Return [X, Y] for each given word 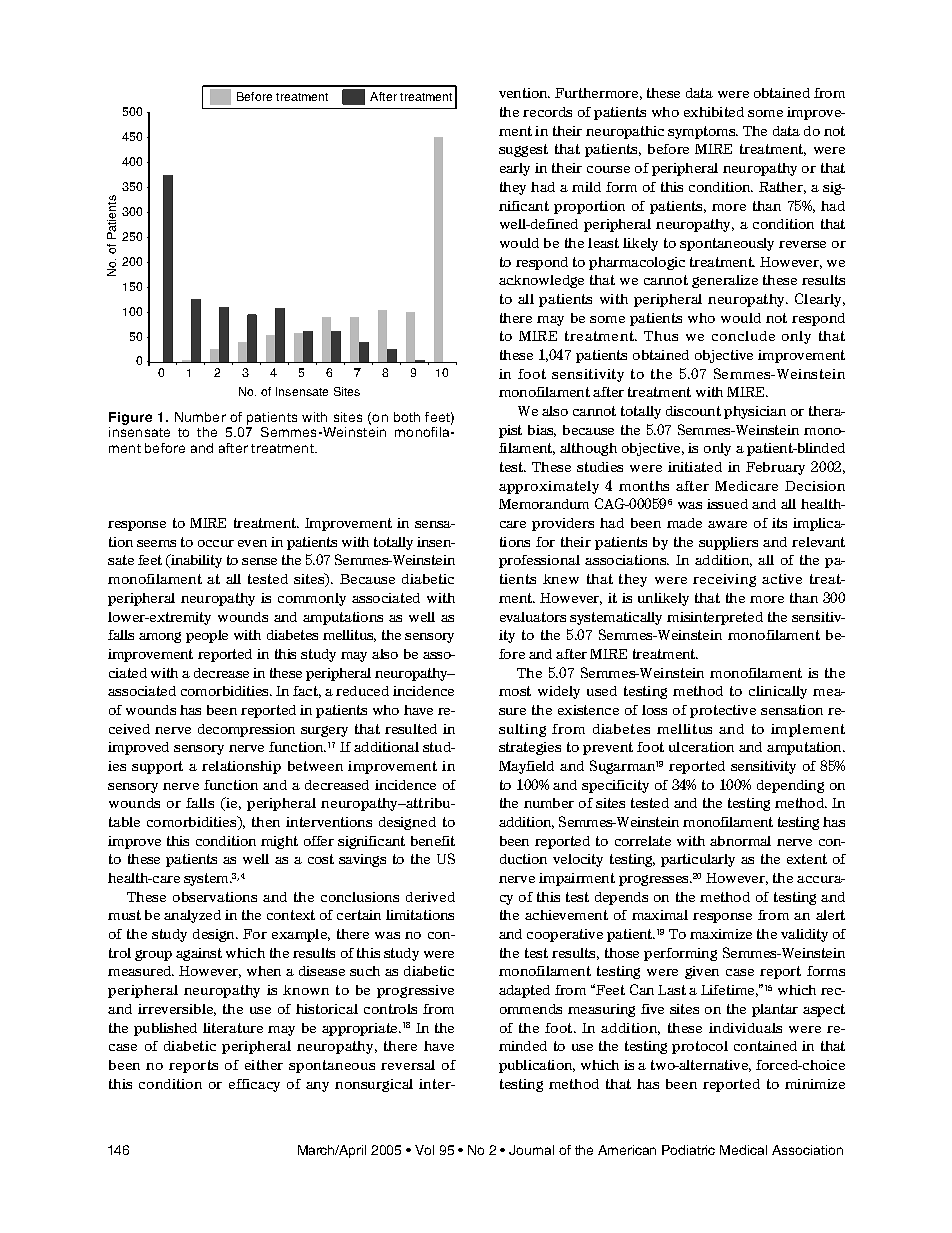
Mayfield [526, 767]
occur [216, 543]
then [266, 822]
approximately [549, 487]
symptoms [703, 132]
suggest [523, 150]
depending [790, 786]
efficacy [254, 1085]
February [775, 468]
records [547, 112]
